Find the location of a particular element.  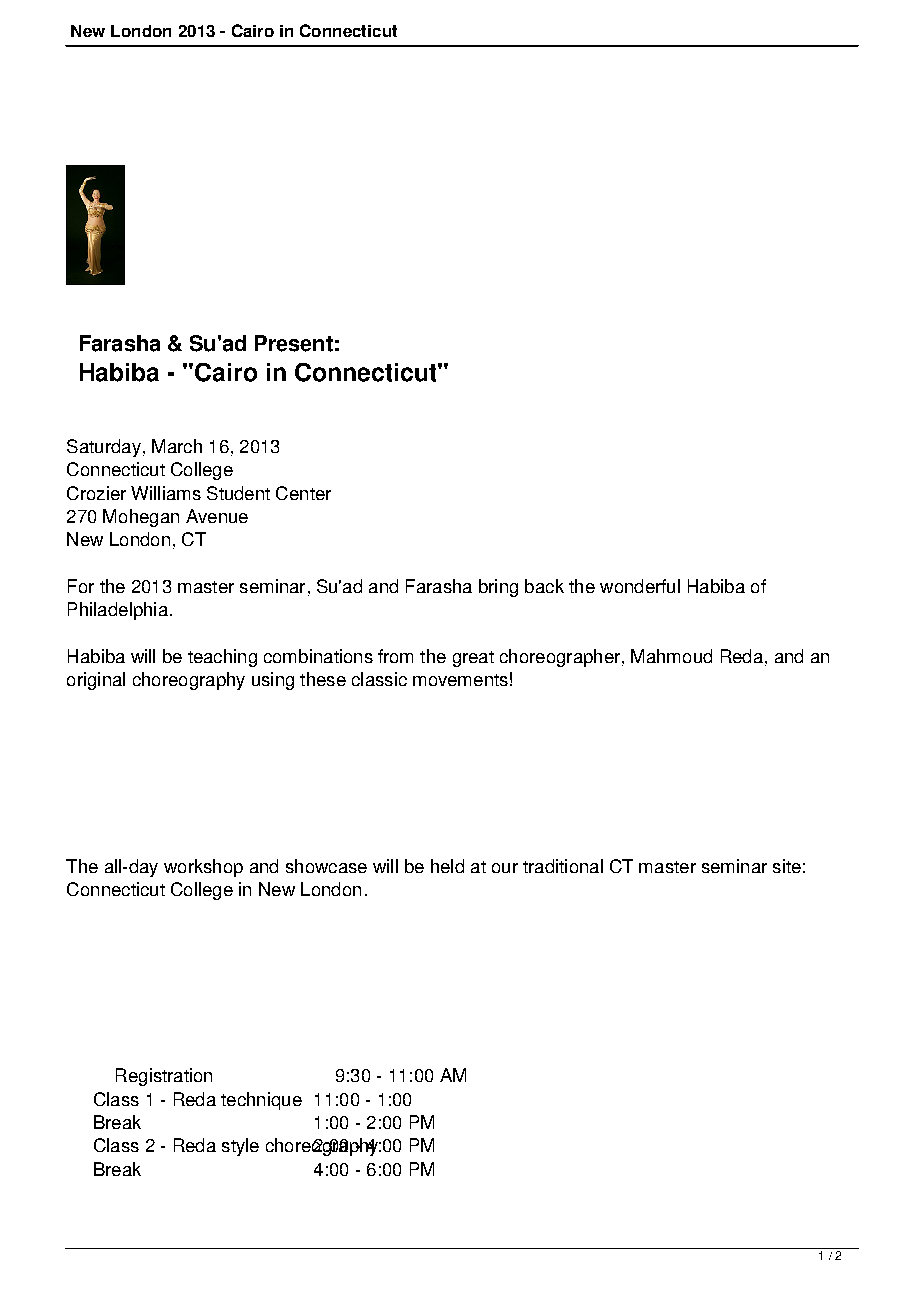

workshop is located at coordinates (203, 868).
